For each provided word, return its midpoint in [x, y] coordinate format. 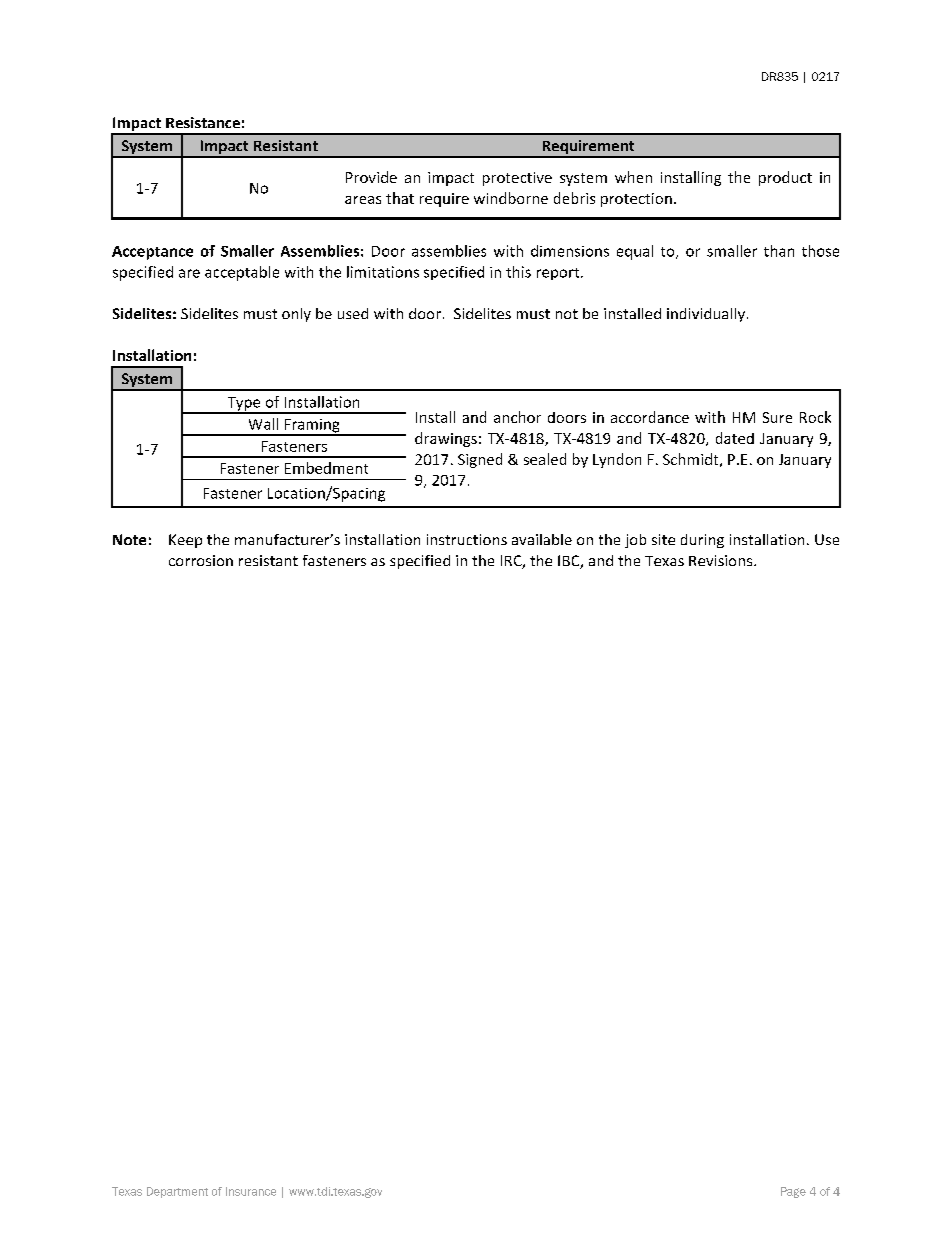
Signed [480, 460]
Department [177, 1192]
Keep [185, 541]
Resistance [203, 122]
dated [735, 438]
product [785, 178]
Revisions [722, 560]
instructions [467, 539]
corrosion [201, 560]
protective [517, 179]
